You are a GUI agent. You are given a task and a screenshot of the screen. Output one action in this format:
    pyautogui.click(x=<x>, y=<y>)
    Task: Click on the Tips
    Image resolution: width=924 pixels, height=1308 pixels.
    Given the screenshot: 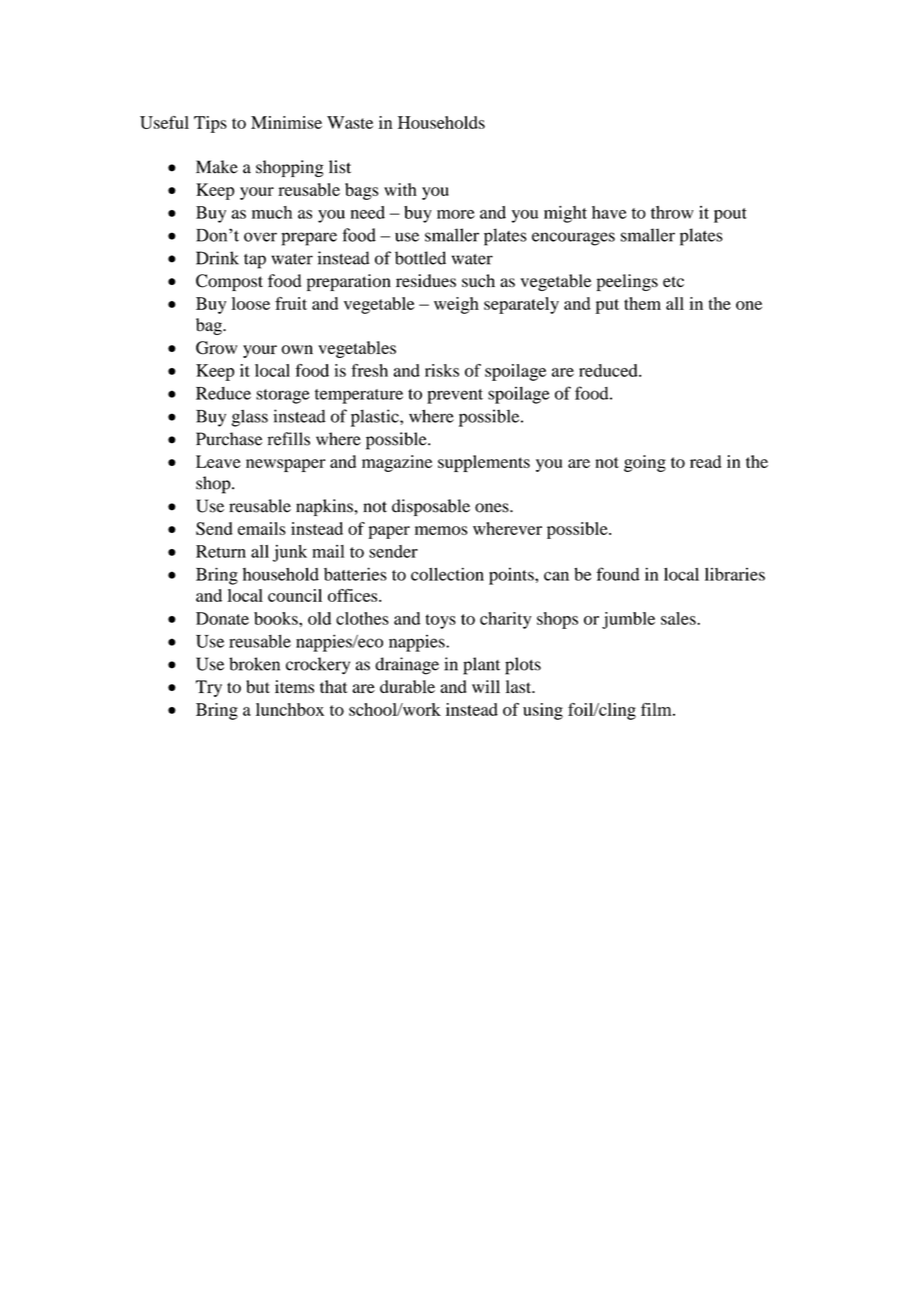 What is the action you would take?
    pyautogui.click(x=210, y=124)
